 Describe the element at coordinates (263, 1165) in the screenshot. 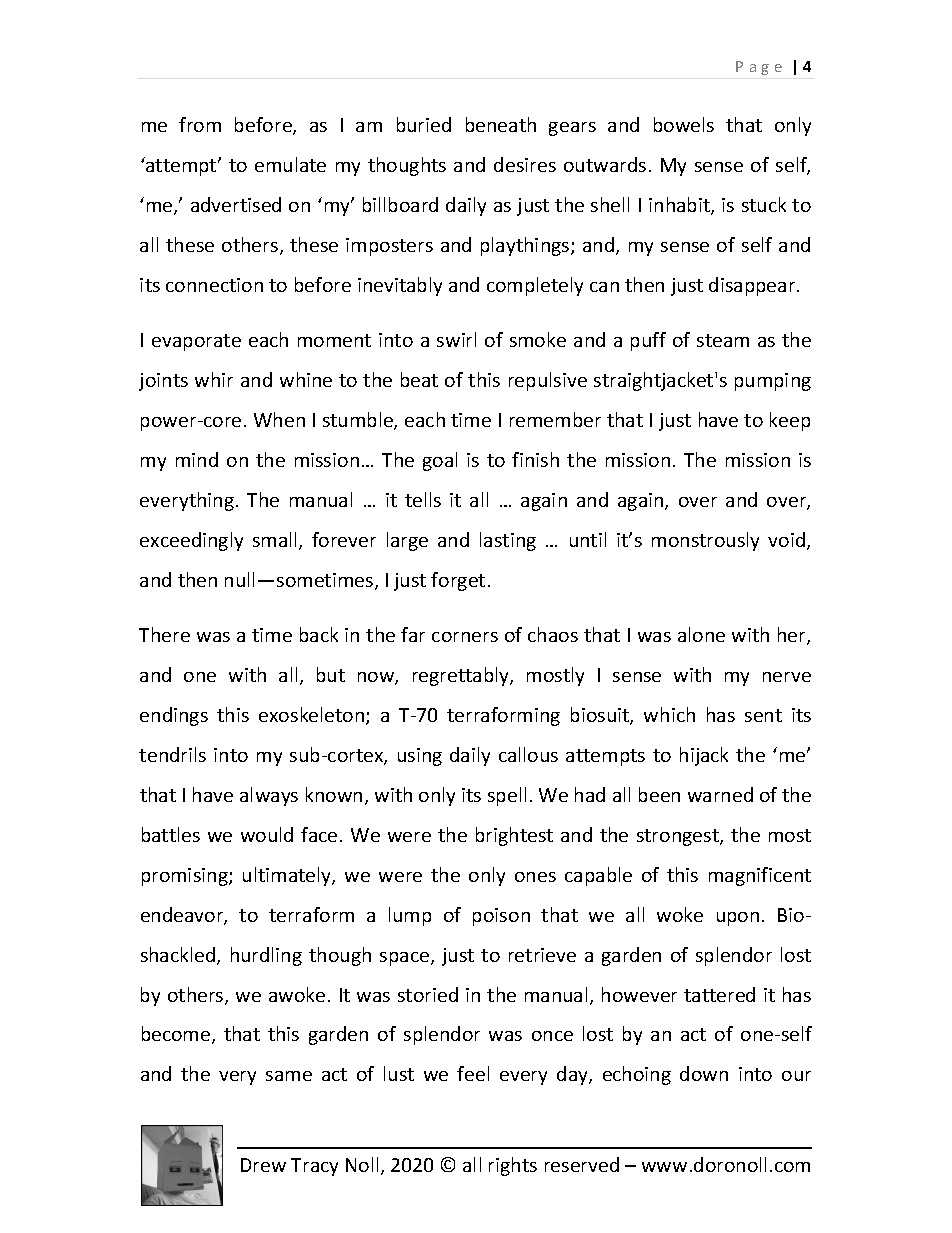

I see `Drew` at that location.
